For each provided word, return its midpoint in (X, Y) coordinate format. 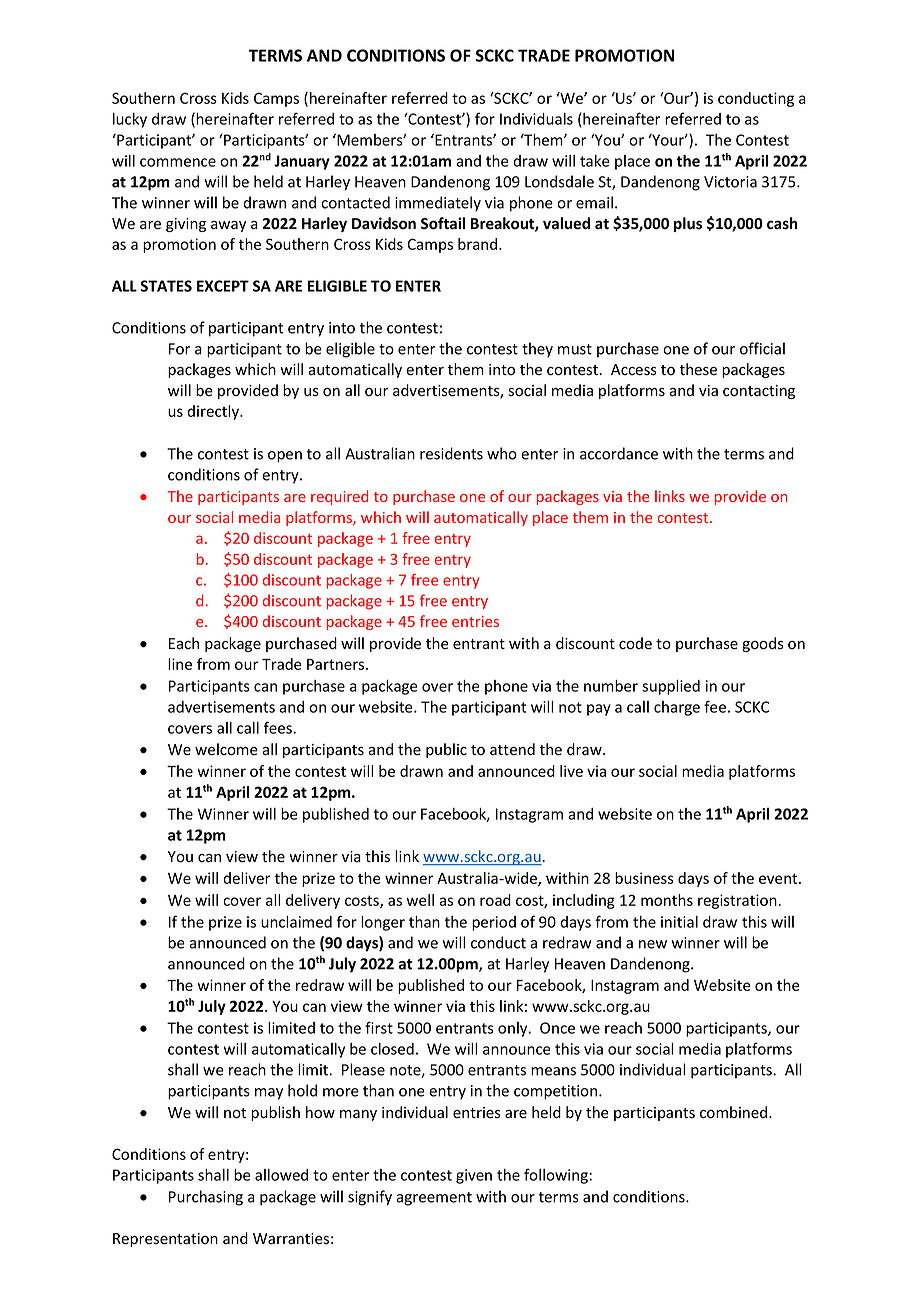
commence (178, 162)
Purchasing (206, 1198)
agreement (434, 1199)
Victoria (730, 182)
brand (479, 244)
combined (735, 1112)
